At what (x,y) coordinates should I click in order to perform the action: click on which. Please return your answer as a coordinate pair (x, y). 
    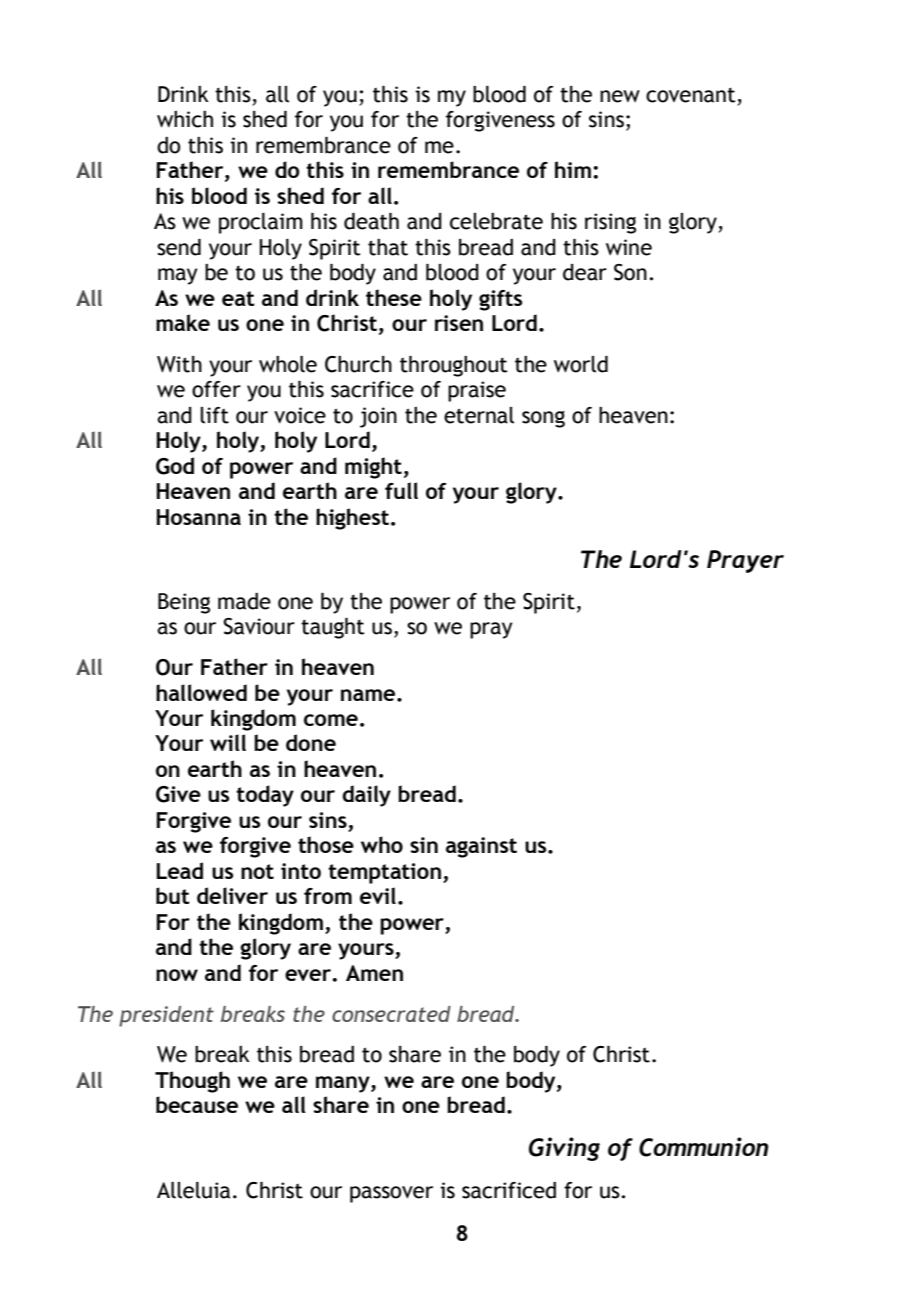
    Looking at the image, I should click on (185, 119).
